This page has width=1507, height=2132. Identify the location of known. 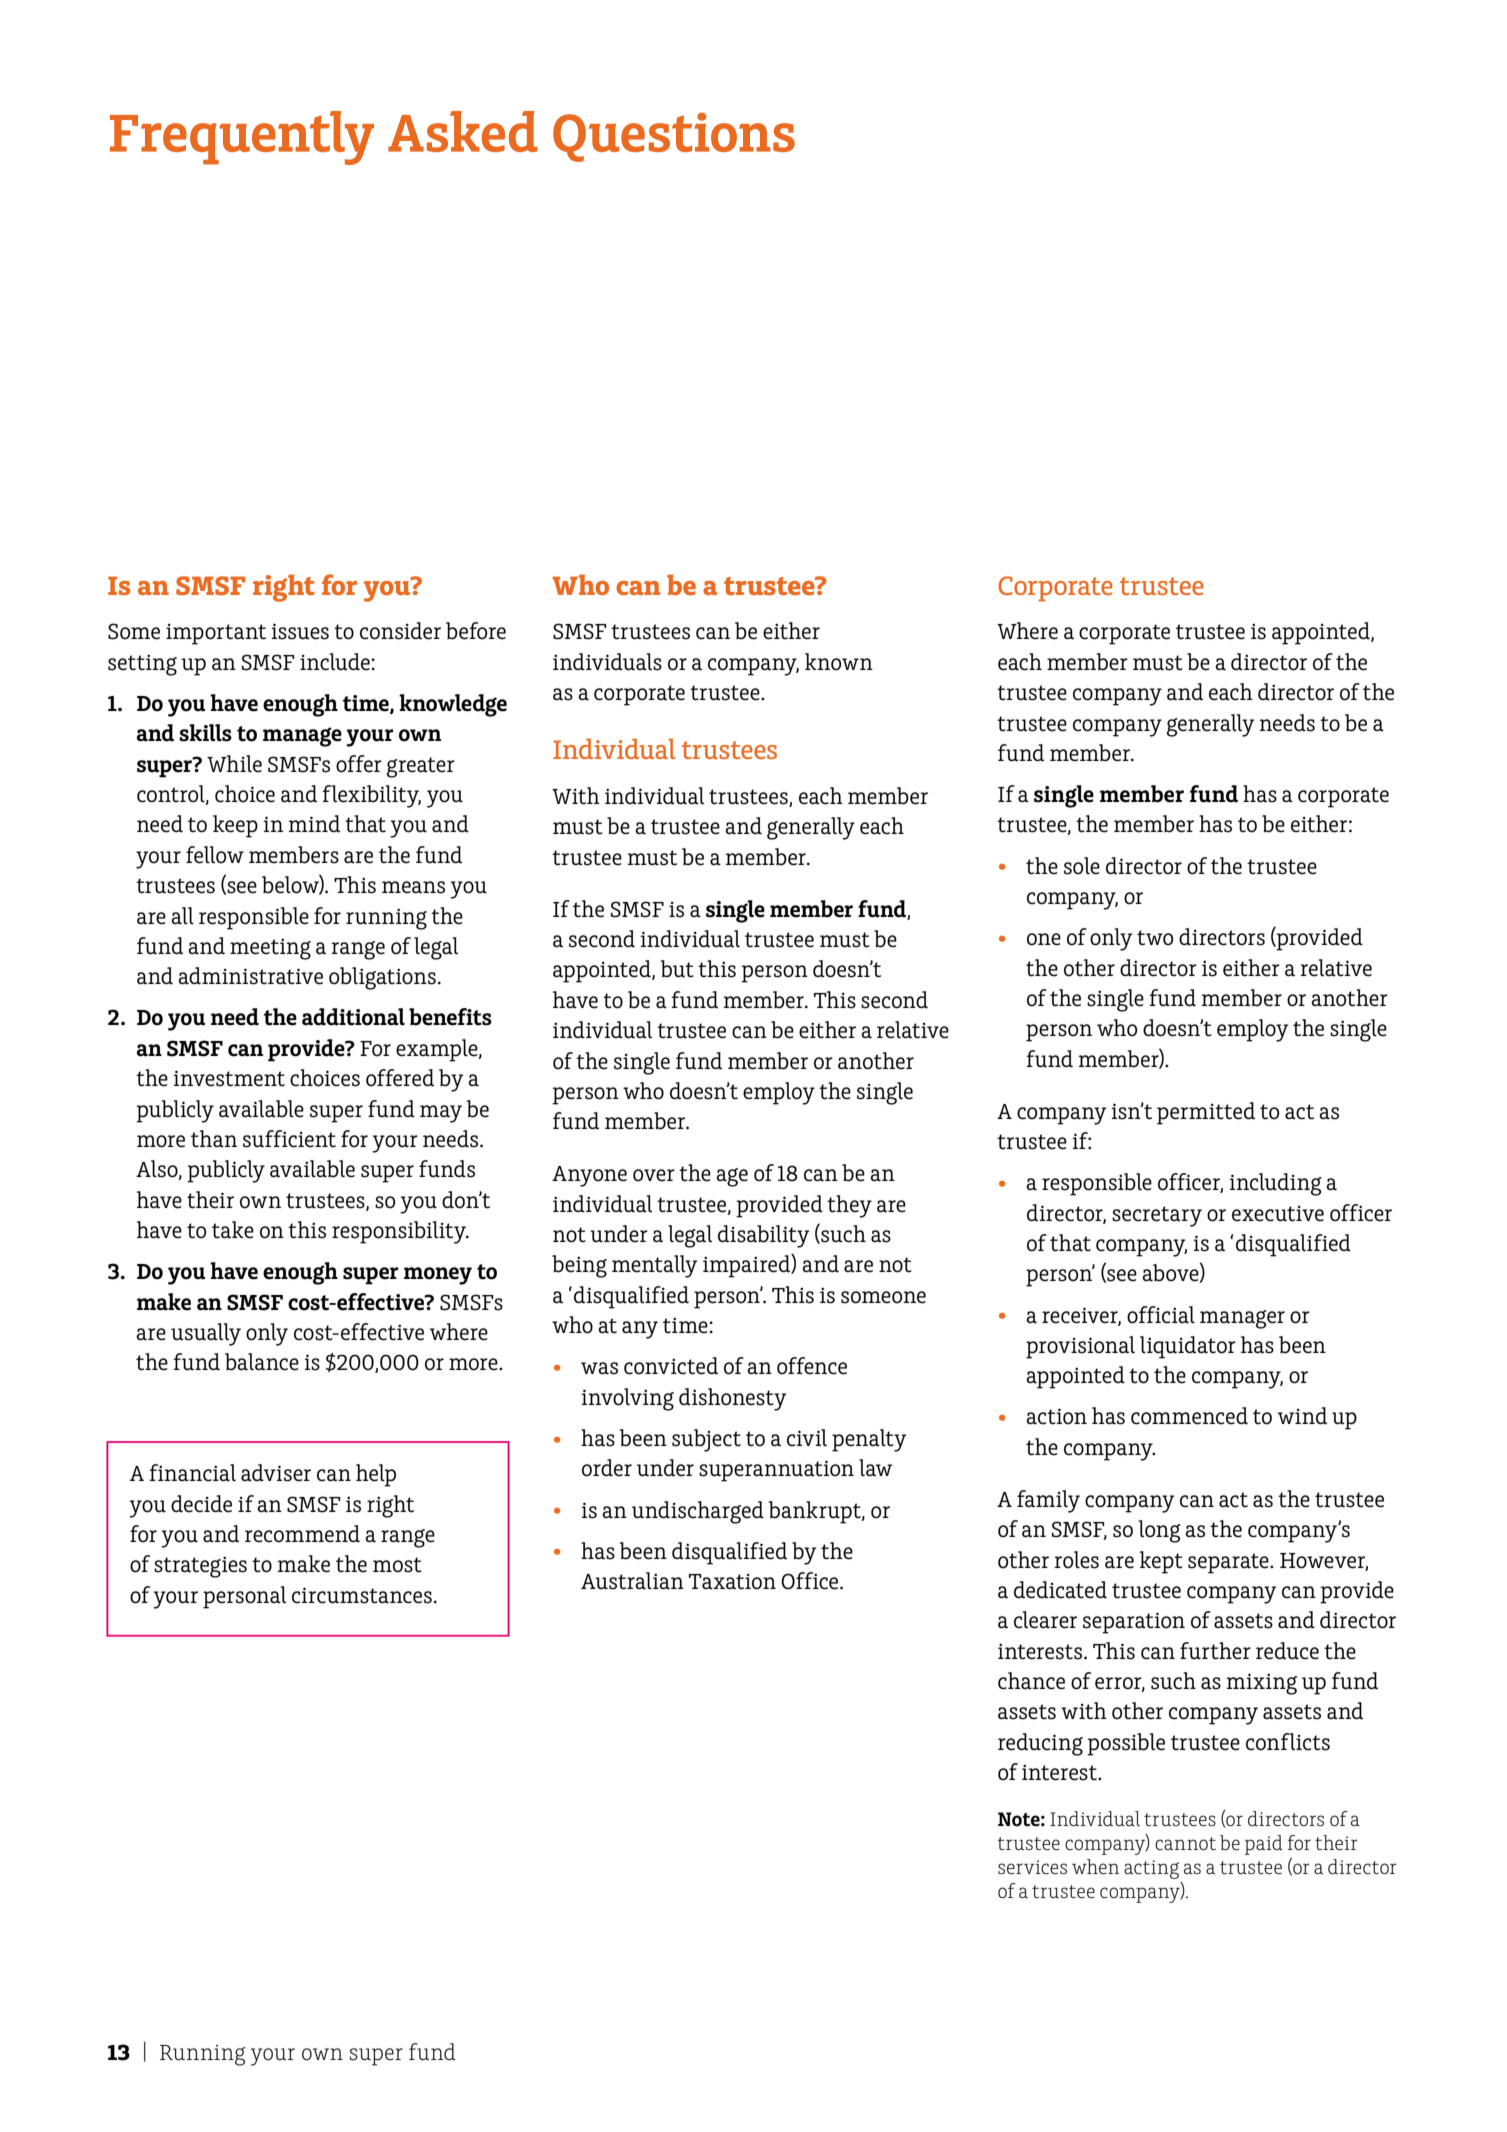
(839, 662).
